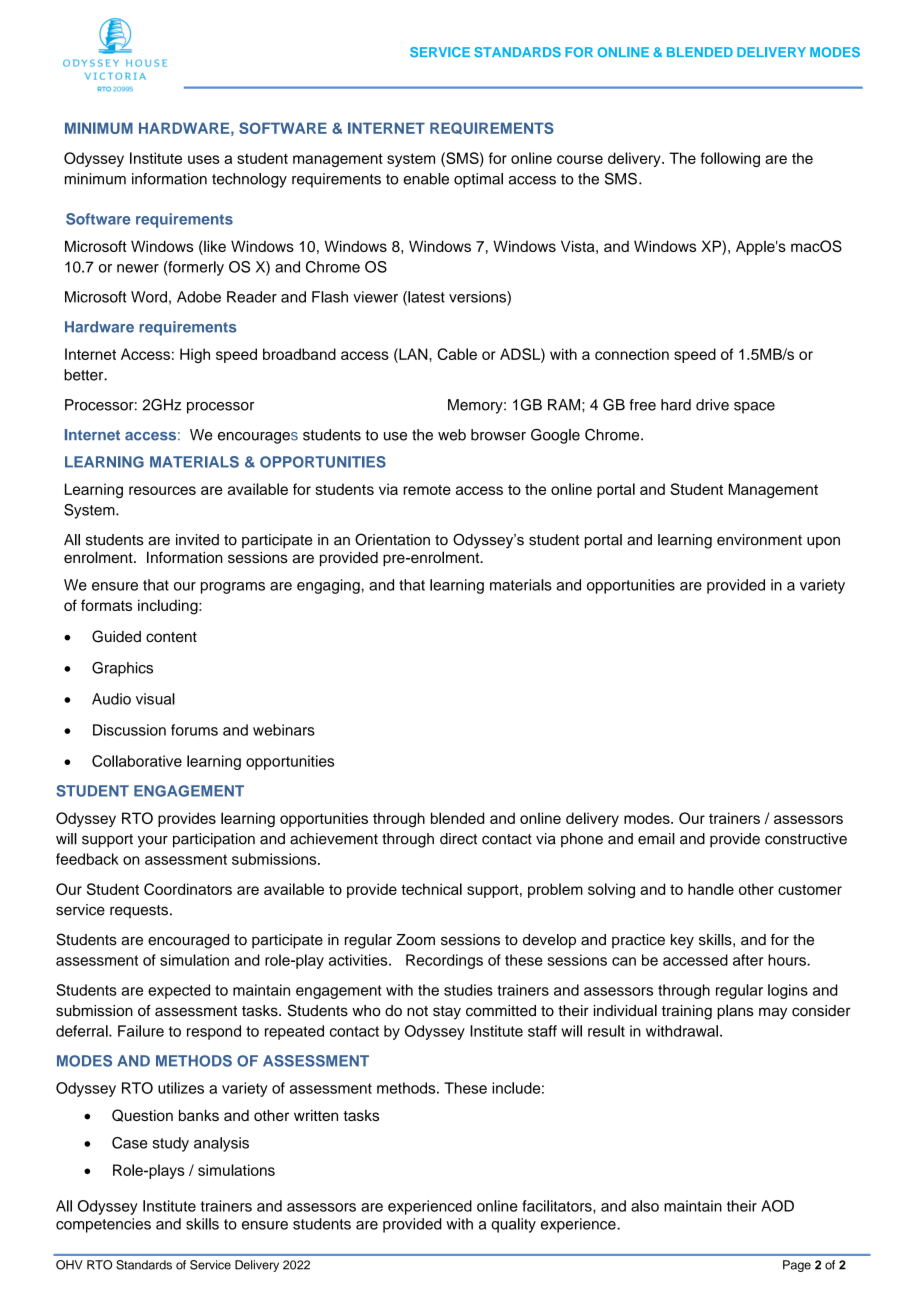 The image size is (924, 1307). I want to click on resources, so click(162, 490).
